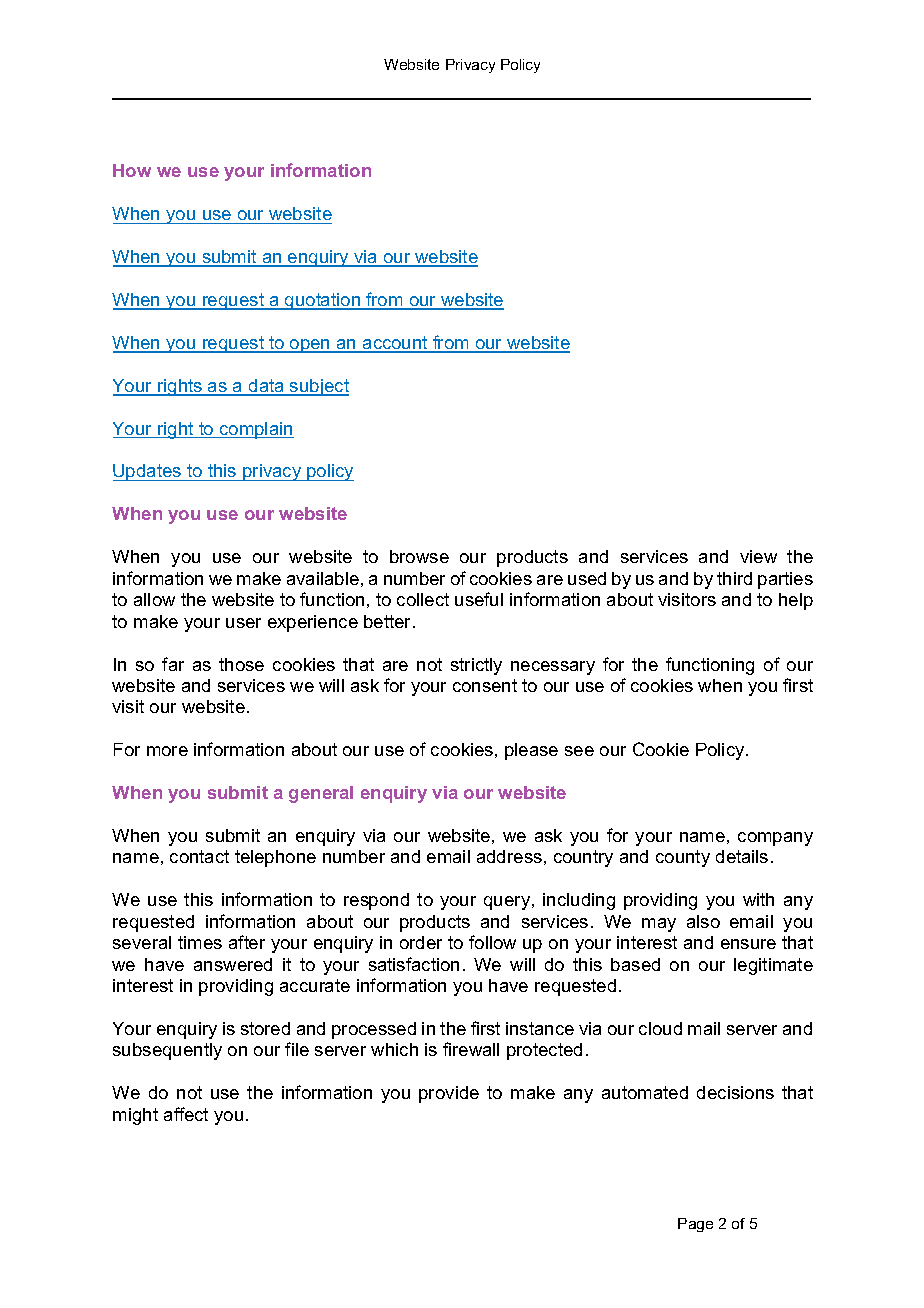 The image size is (924, 1308). Describe the element at coordinates (695, 1225) in the image. I see `Page` at that location.
